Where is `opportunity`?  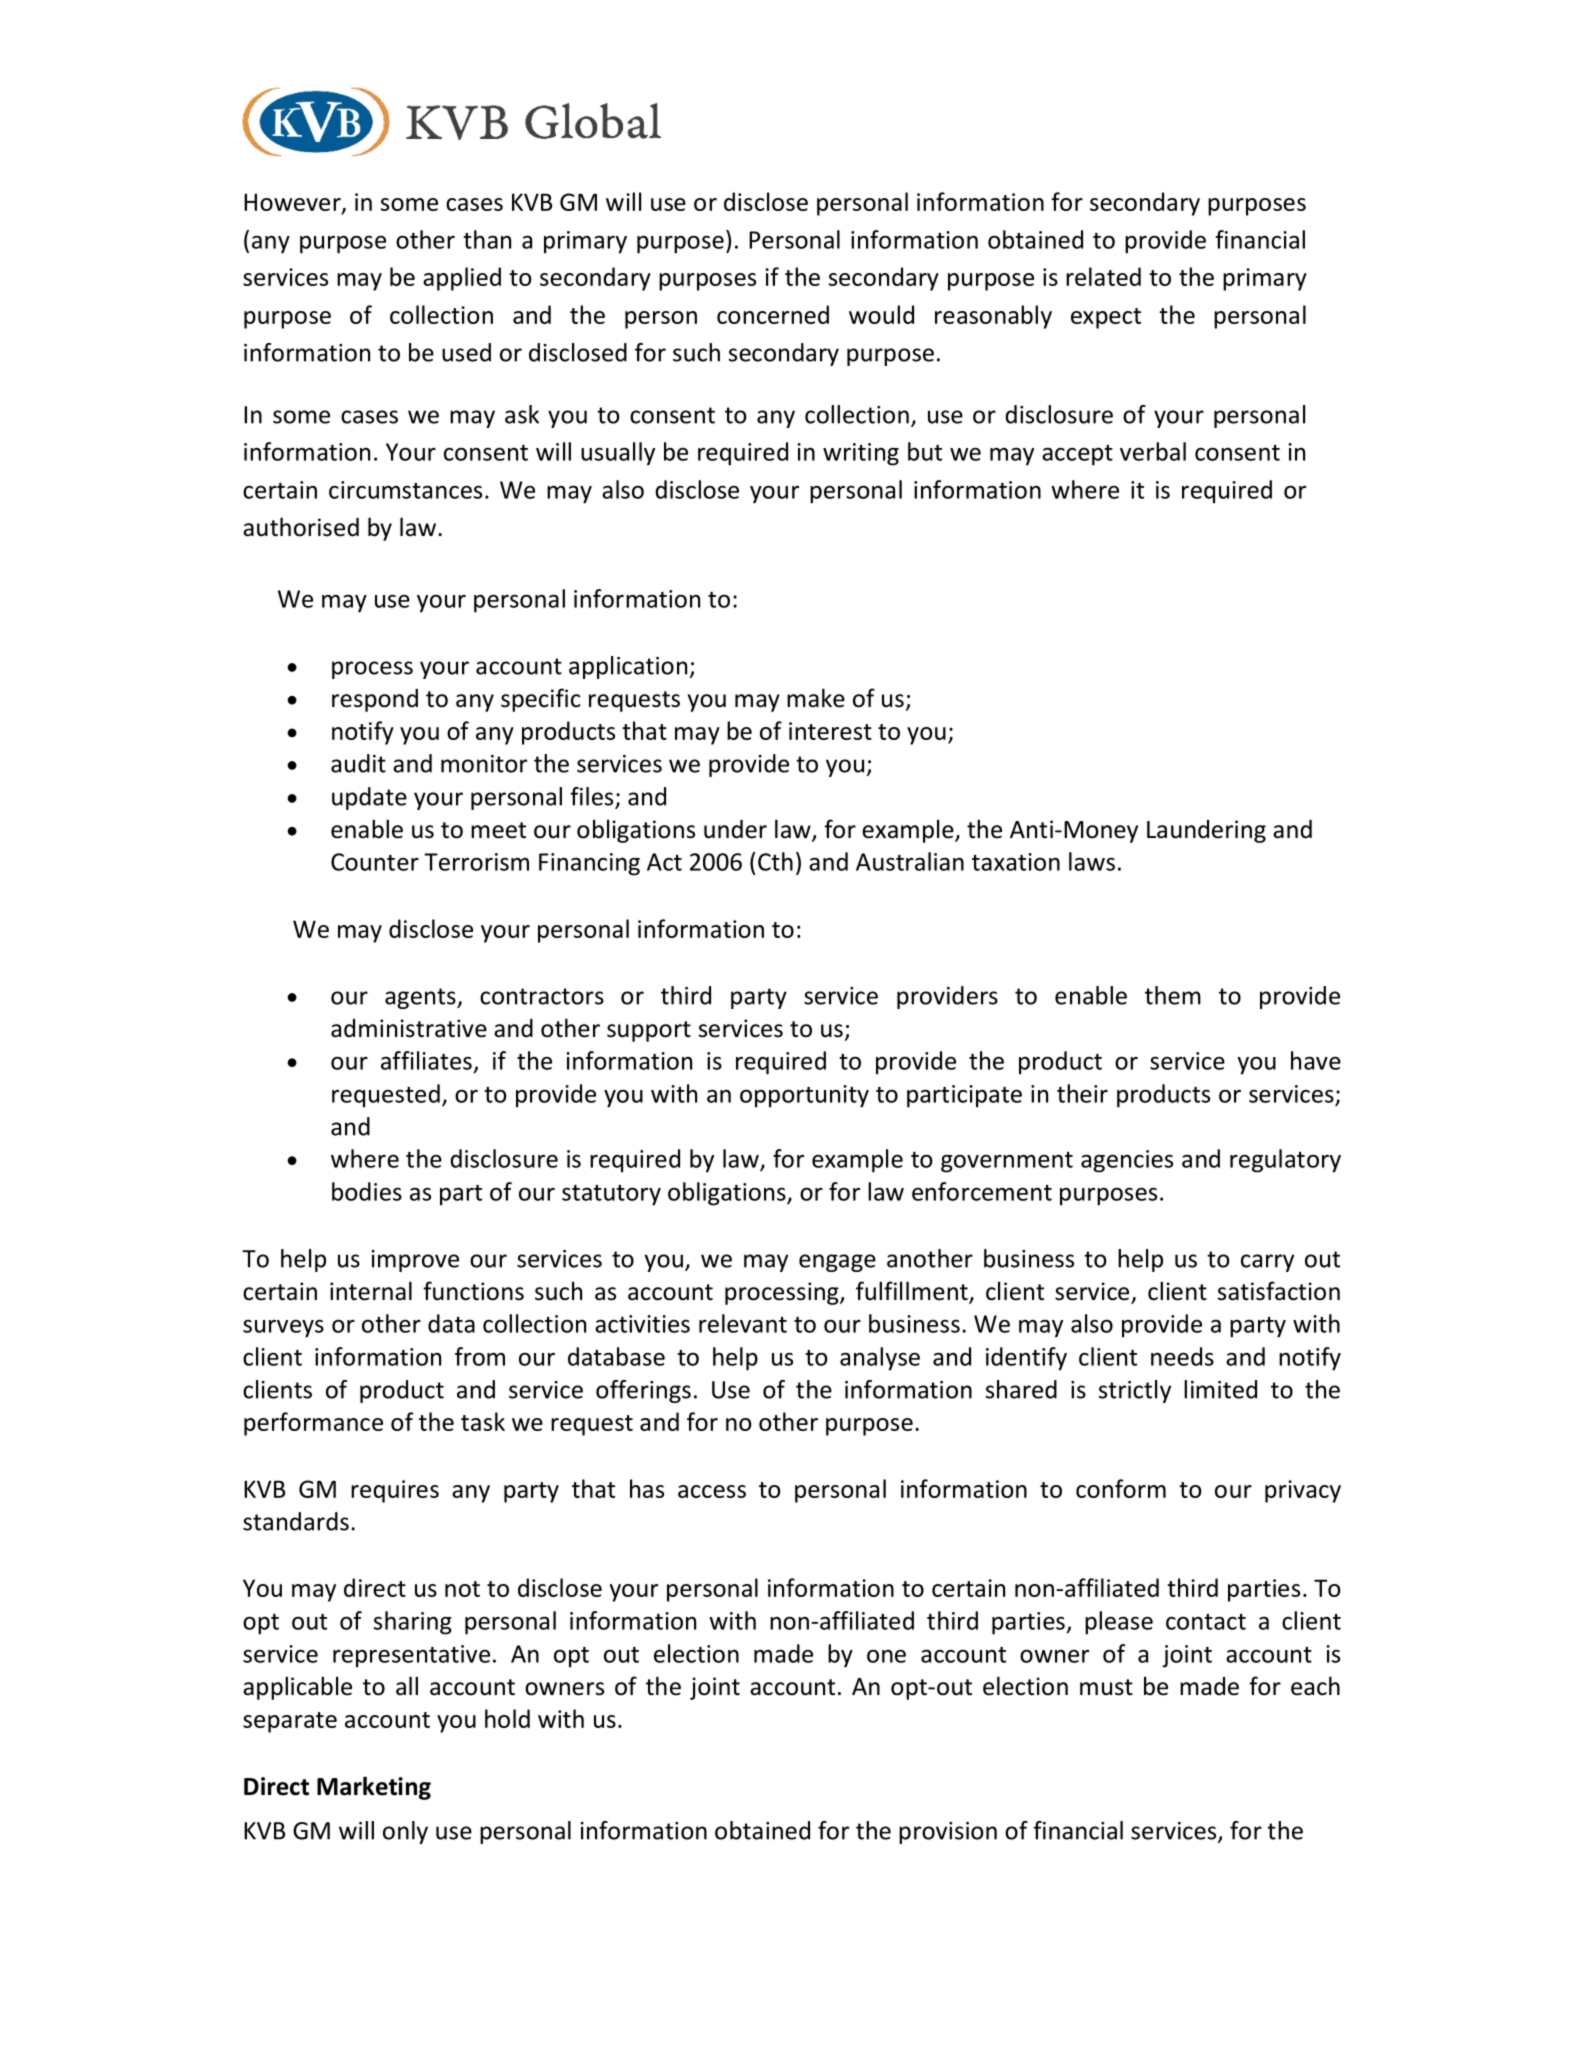 opportunity is located at coordinates (804, 1096).
